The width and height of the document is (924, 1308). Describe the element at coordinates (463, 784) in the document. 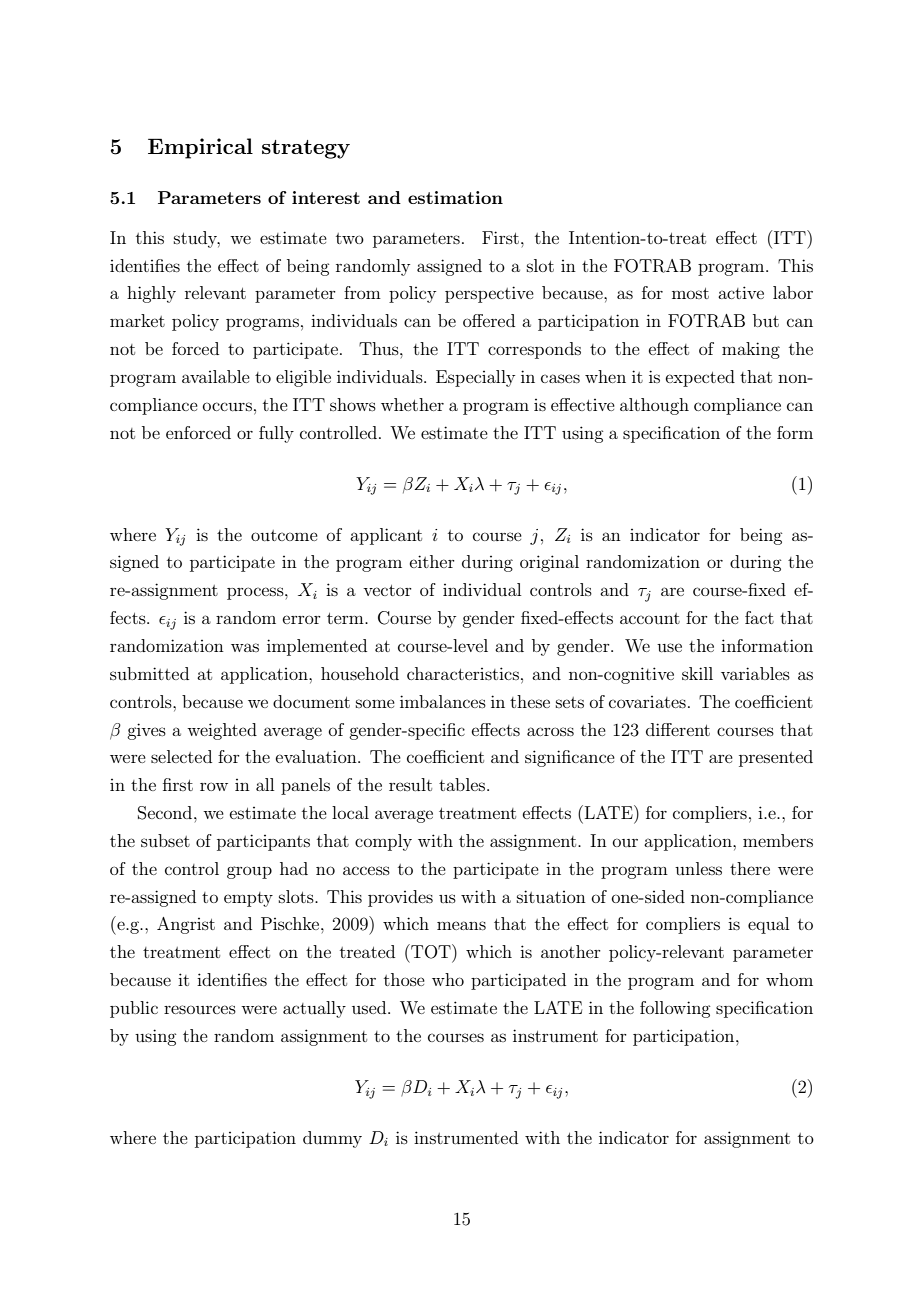

I see `tables` at that location.
